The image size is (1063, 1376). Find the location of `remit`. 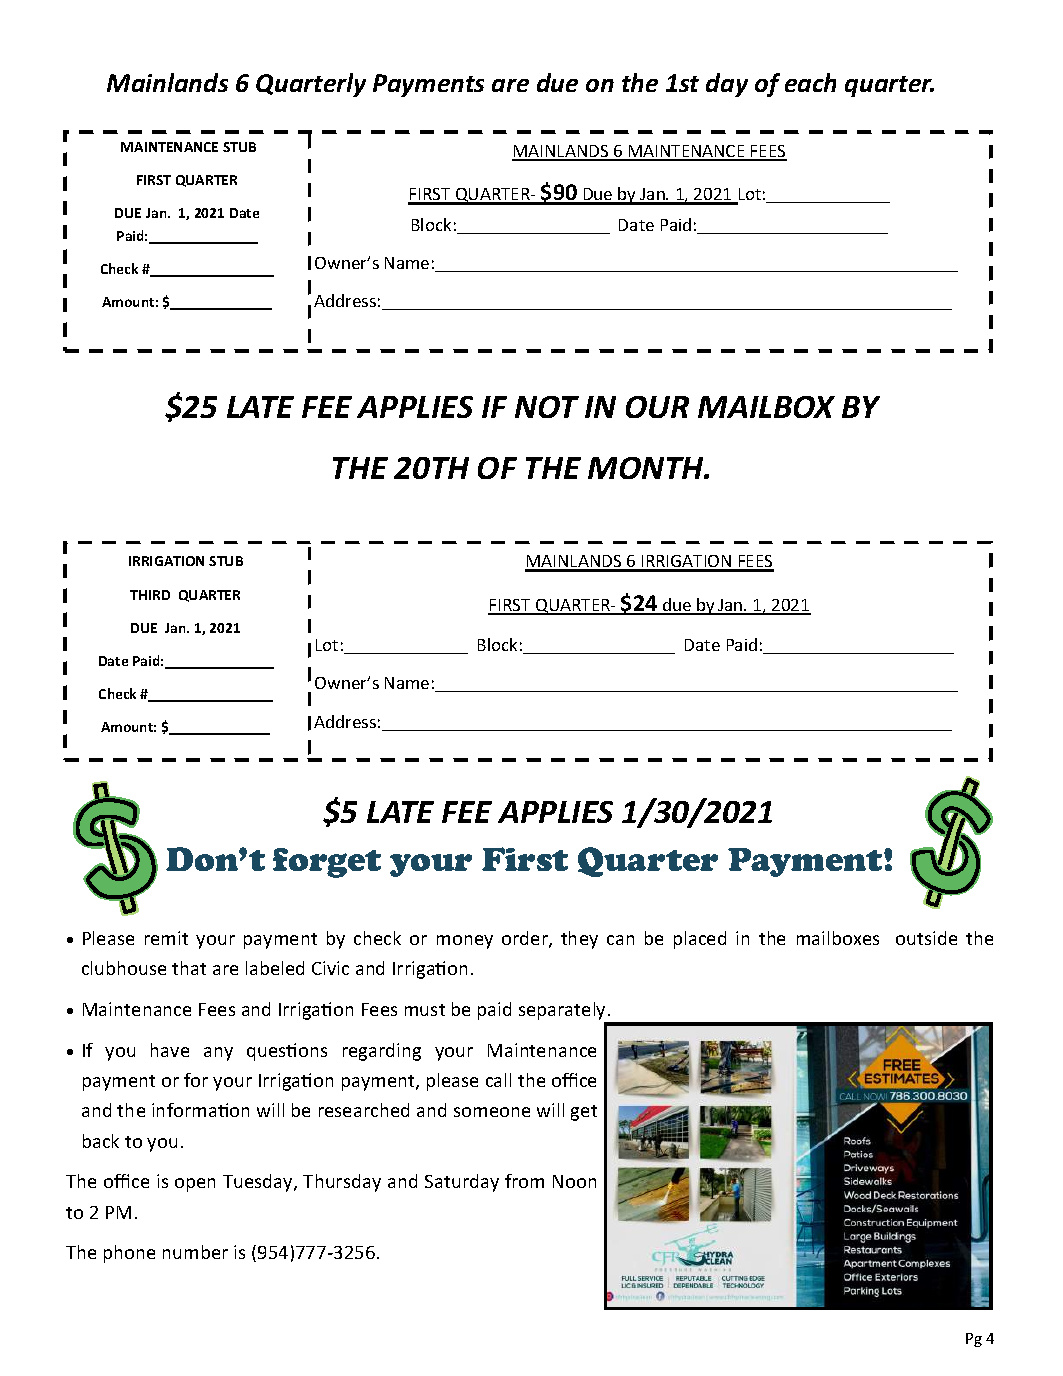

remit is located at coordinates (166, 938).
